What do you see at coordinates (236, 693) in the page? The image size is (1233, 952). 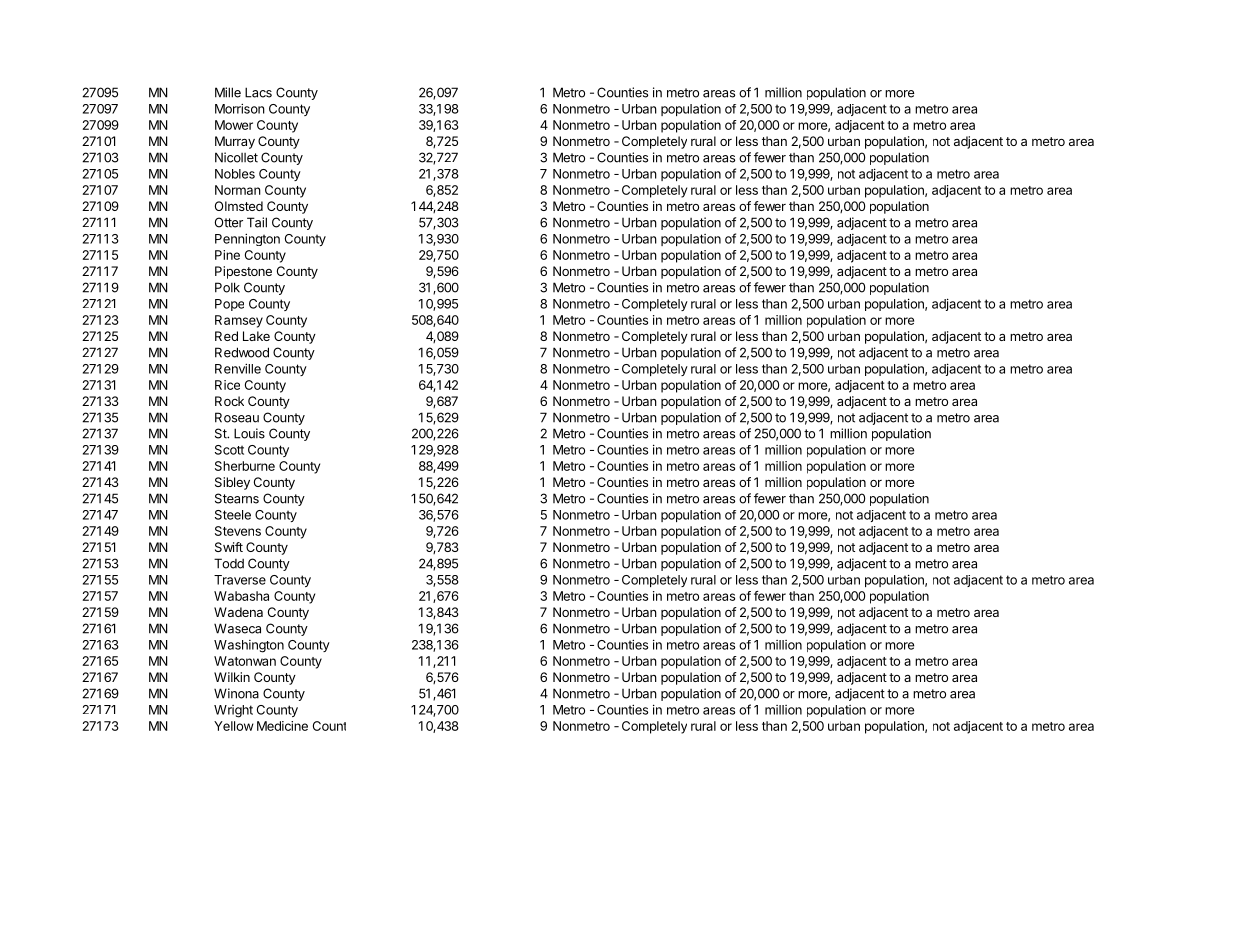 I see `Winona` at bounding box center [236, 693].
